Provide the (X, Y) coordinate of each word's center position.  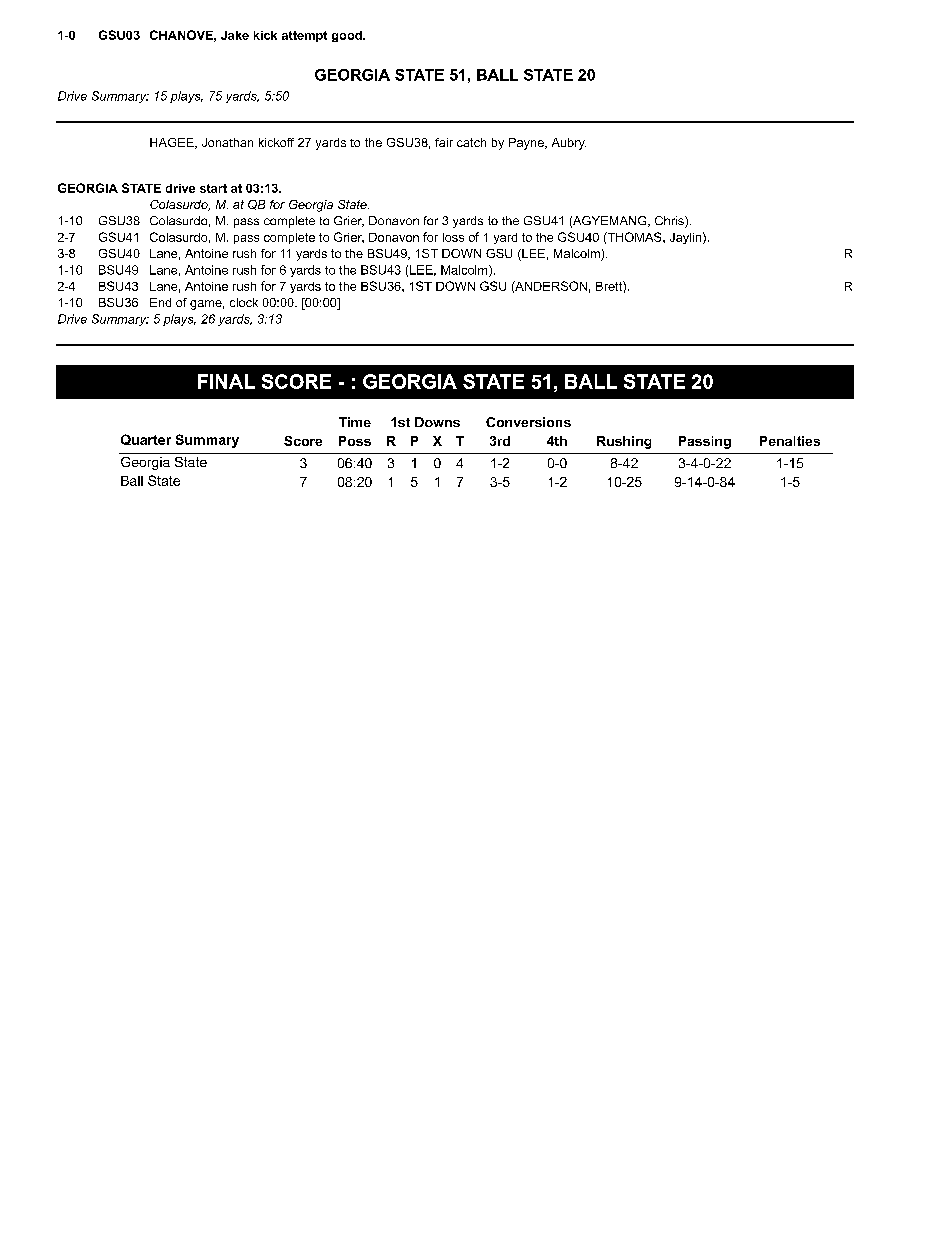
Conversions (528, 422)
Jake (235, 35)
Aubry (569, 144)
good (348, 36)
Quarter (146, 439)
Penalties (790, 441)
